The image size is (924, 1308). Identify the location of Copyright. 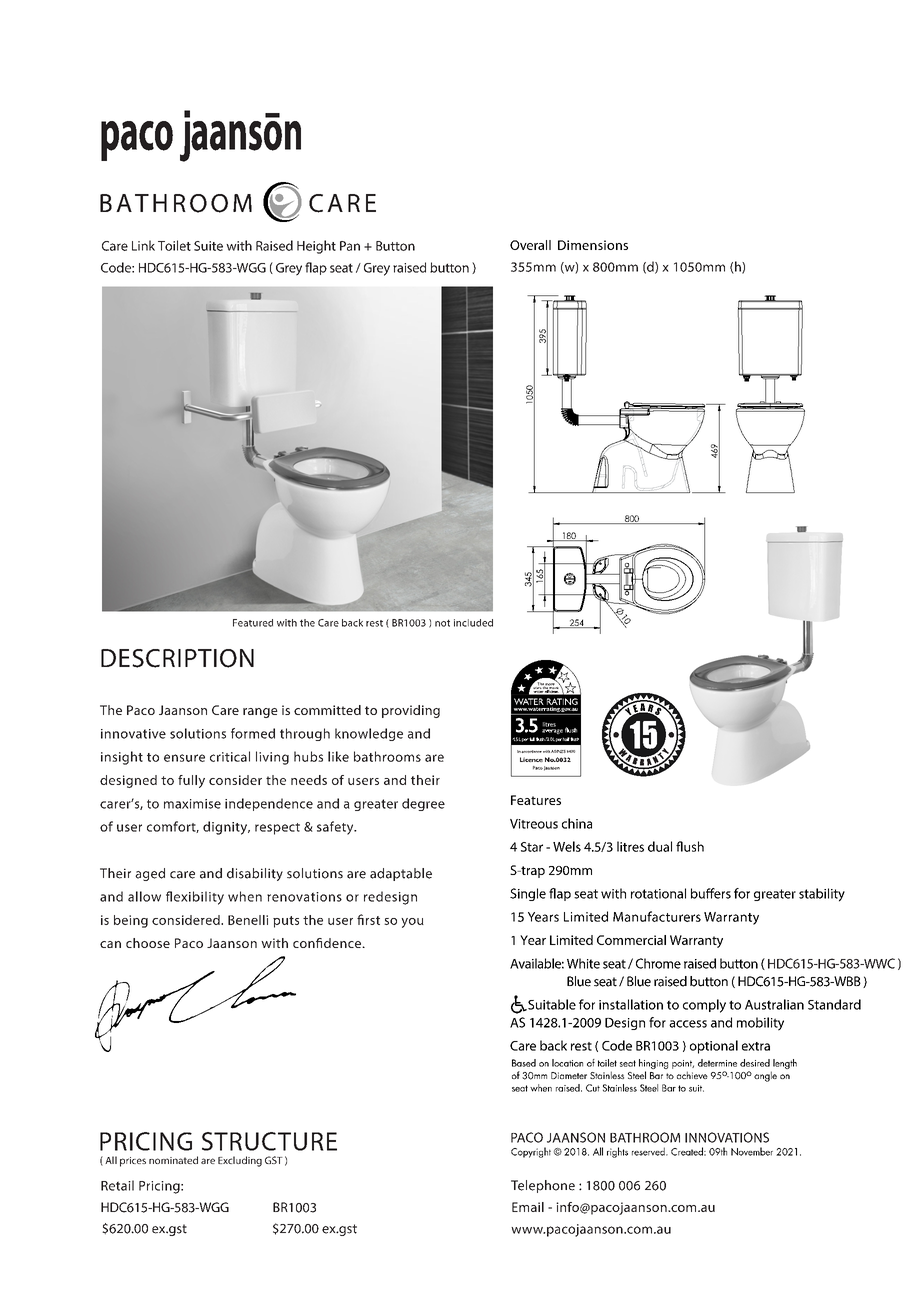
(531, 1152).
